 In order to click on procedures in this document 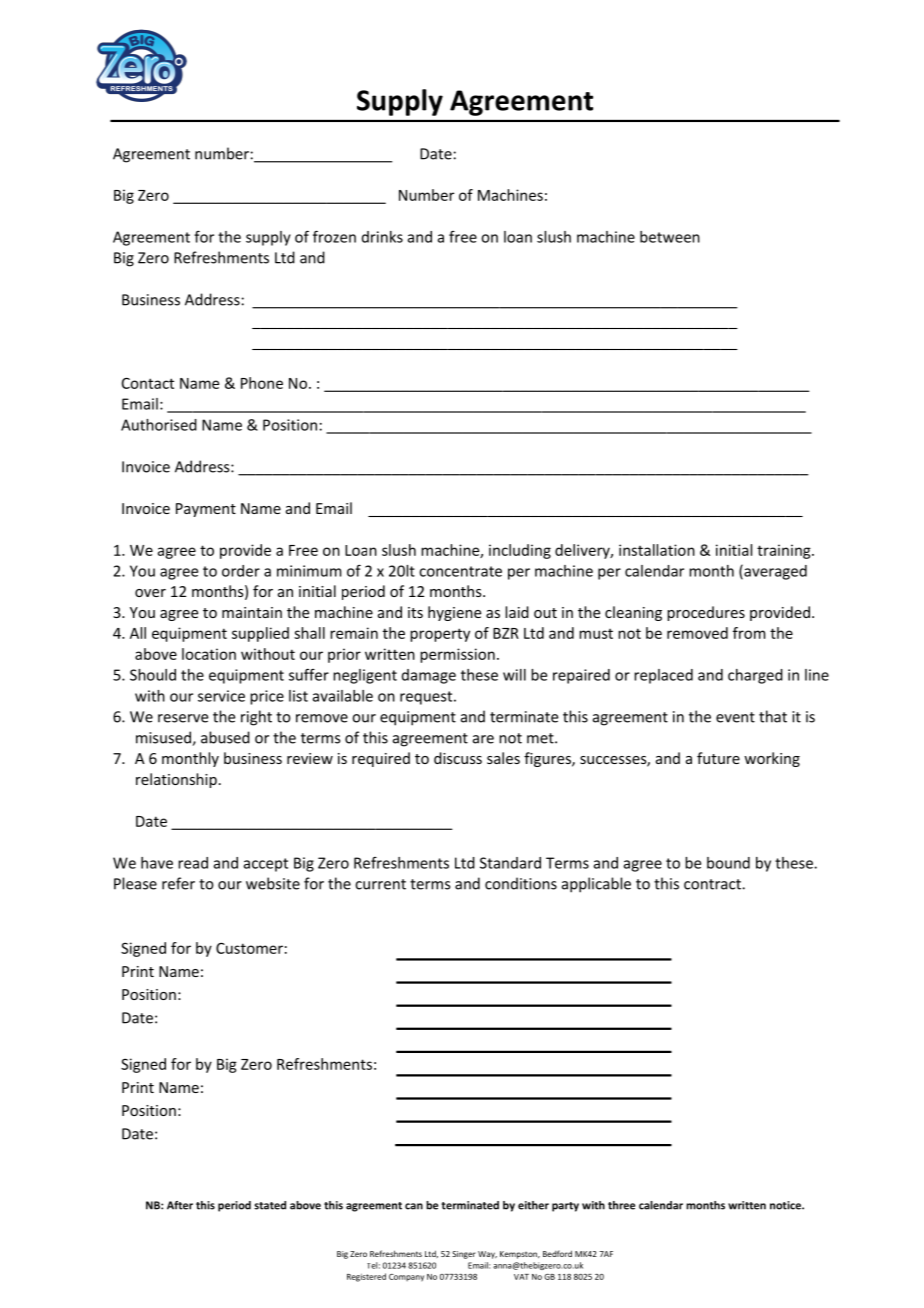, I will do `click(706, 613)`.
